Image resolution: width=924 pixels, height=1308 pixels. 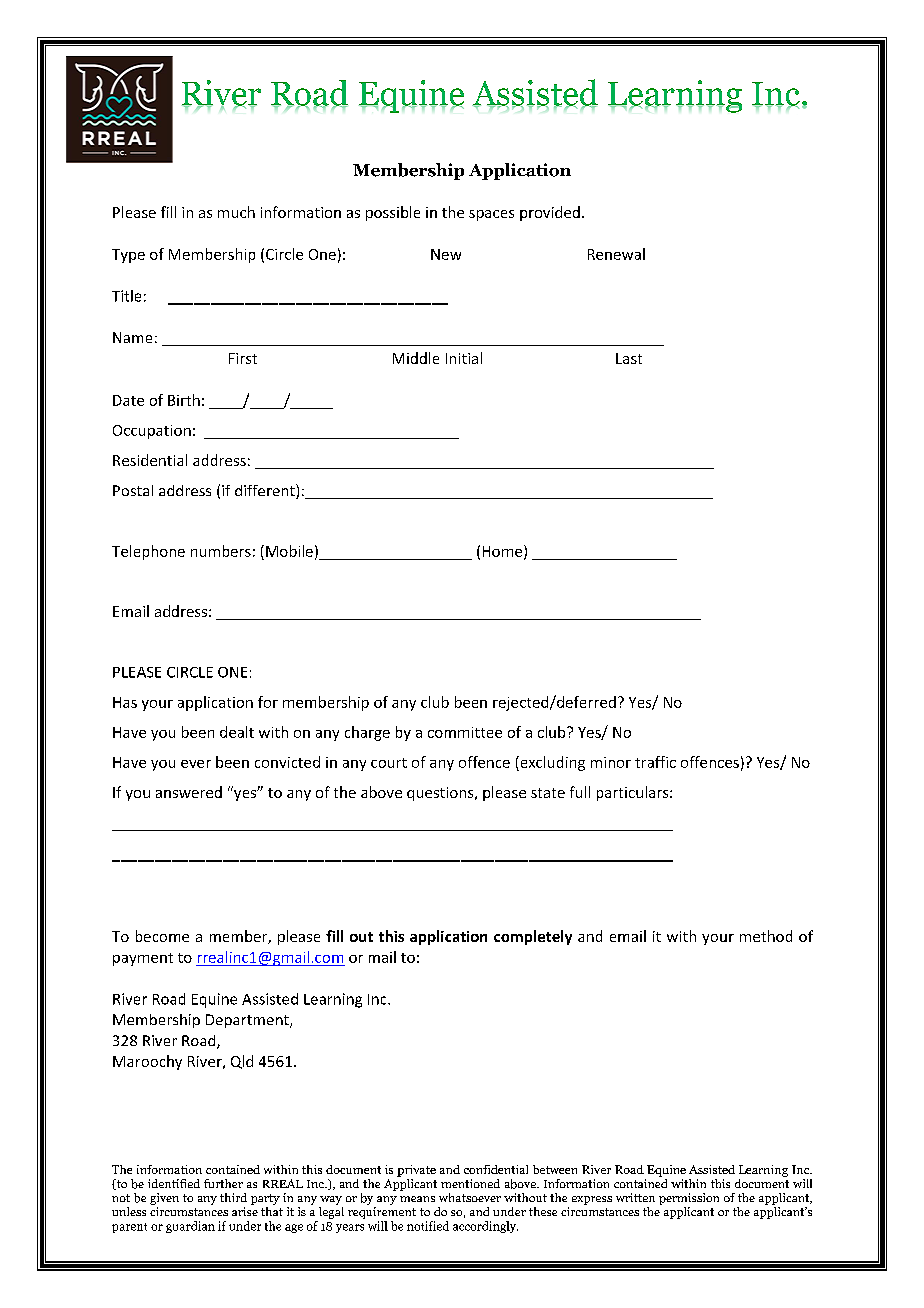 What do you see at coordinates (223, 1183) in the screenshot?
I see `further` at bounding box center [223, 1183].
